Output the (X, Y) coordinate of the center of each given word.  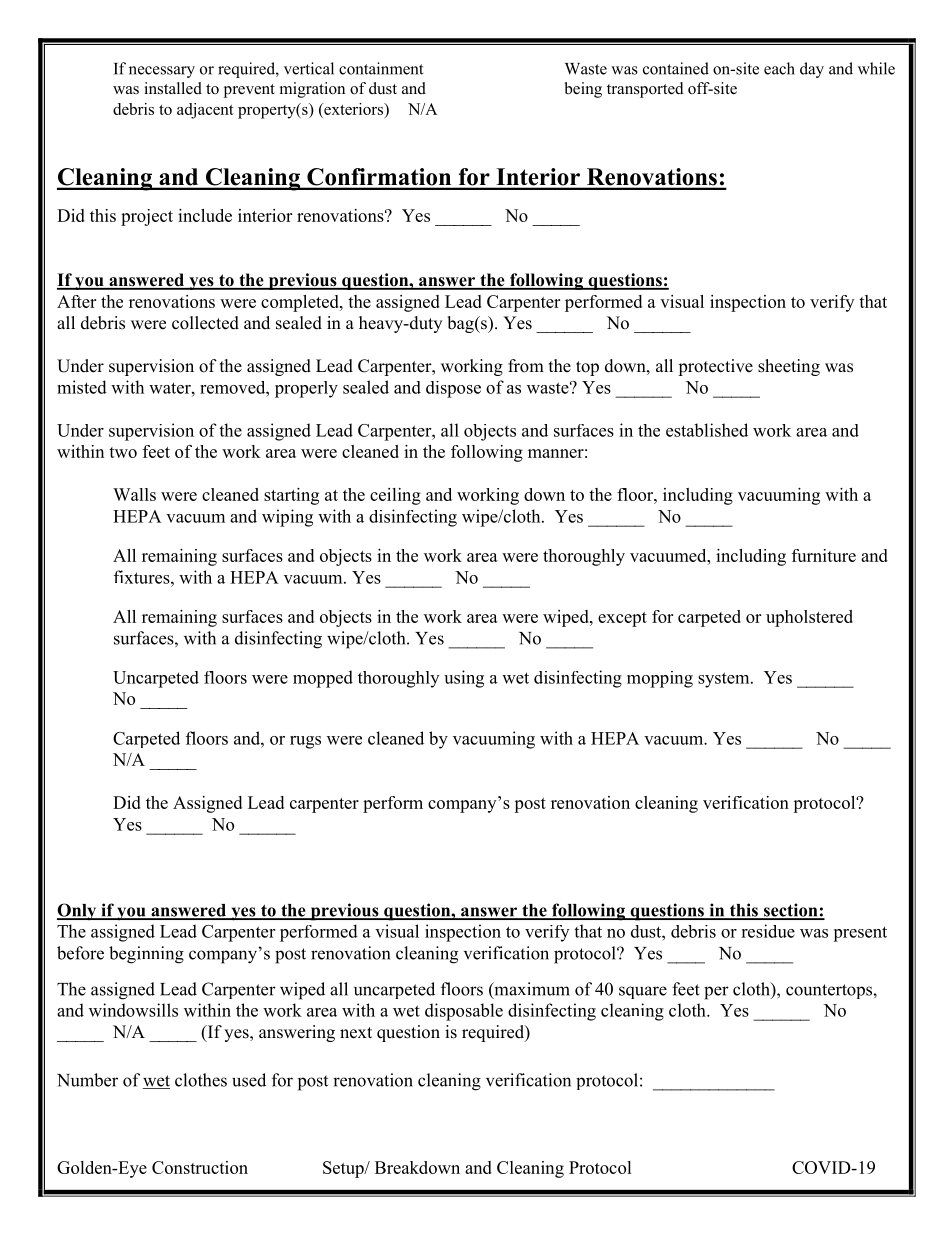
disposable (464, 1012)
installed (173, 88)
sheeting (789, 367)
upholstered (809, 618)
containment (381, 68)
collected (205, 323)
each (779, 68)
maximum (531, 990)
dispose (453, 389)
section (790, 911)
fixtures (143, 577)
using (464, 679)
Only (78, 912)
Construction (200, 1167)
